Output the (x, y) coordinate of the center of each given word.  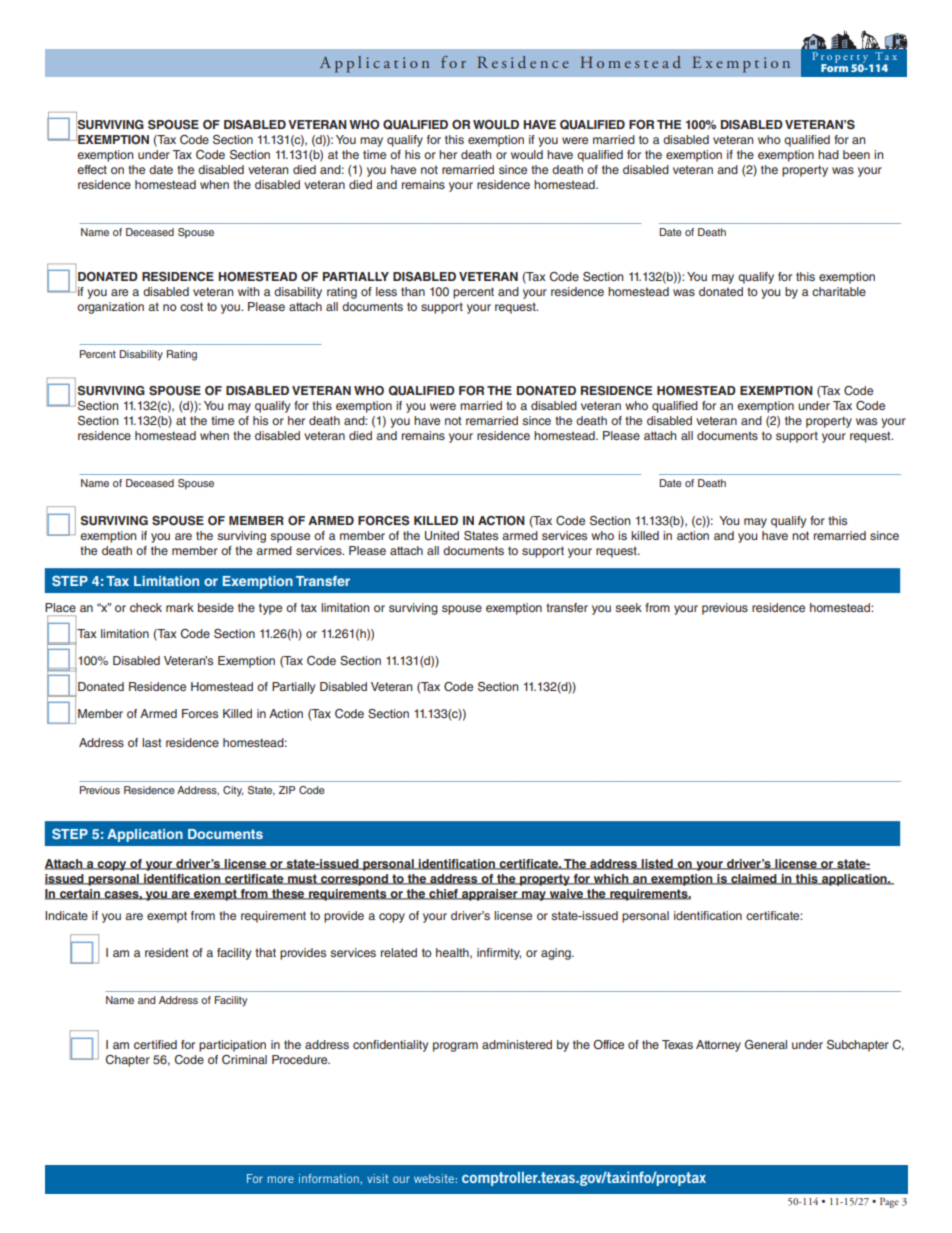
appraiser (490, 895)
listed (657, 864)
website (435, 1178)
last (152, 742)
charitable (839, 291)
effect (92, 169)
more (281, 1179)
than (413, 291)
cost (191, 306)
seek (628, 607)
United (442, 536)
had (828, 154)
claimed (754, 879)
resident (167, 952)
